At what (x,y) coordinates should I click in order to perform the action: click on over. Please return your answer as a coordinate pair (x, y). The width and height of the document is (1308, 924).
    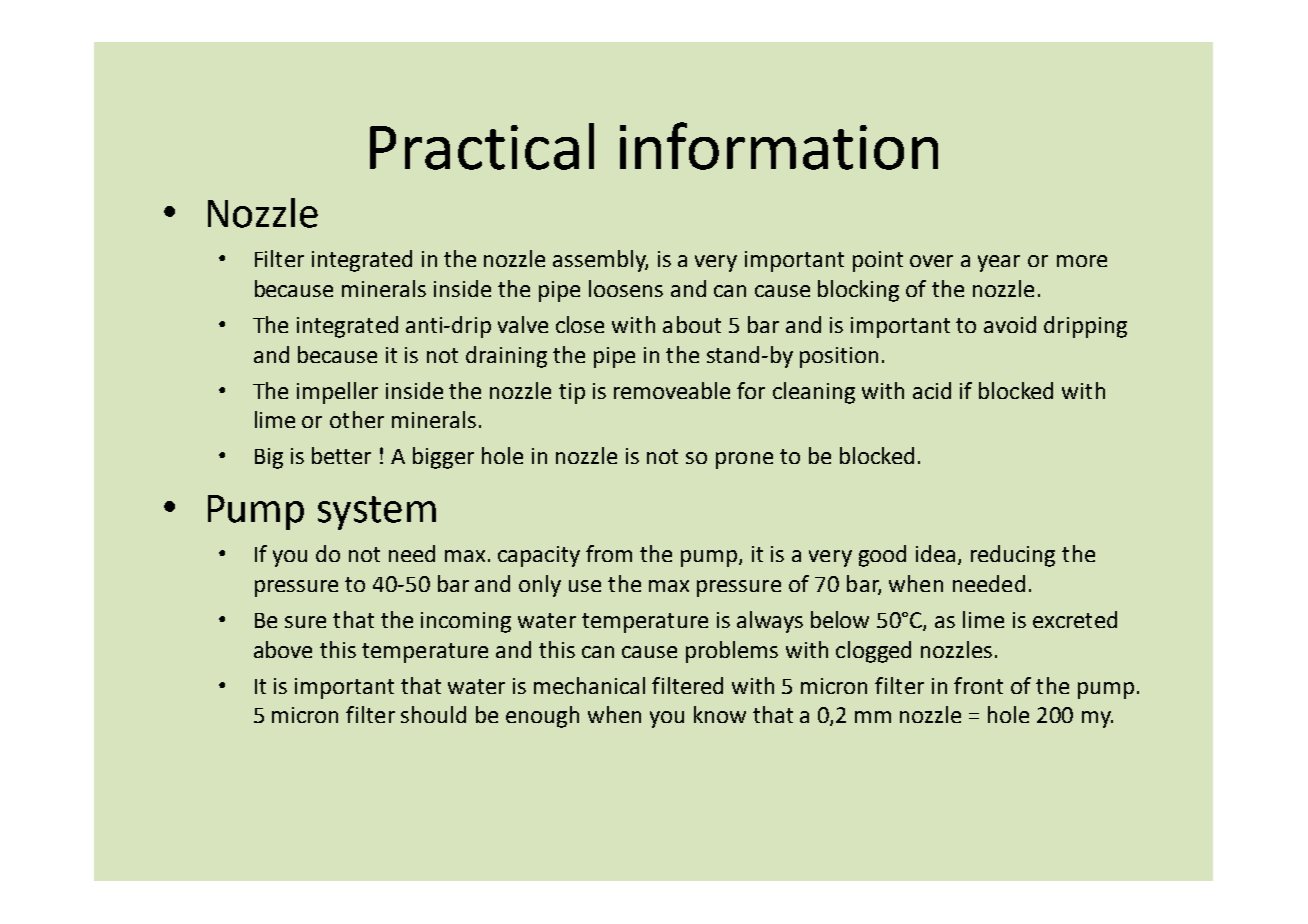
    Looking at the image, I should click on (931, 261).
